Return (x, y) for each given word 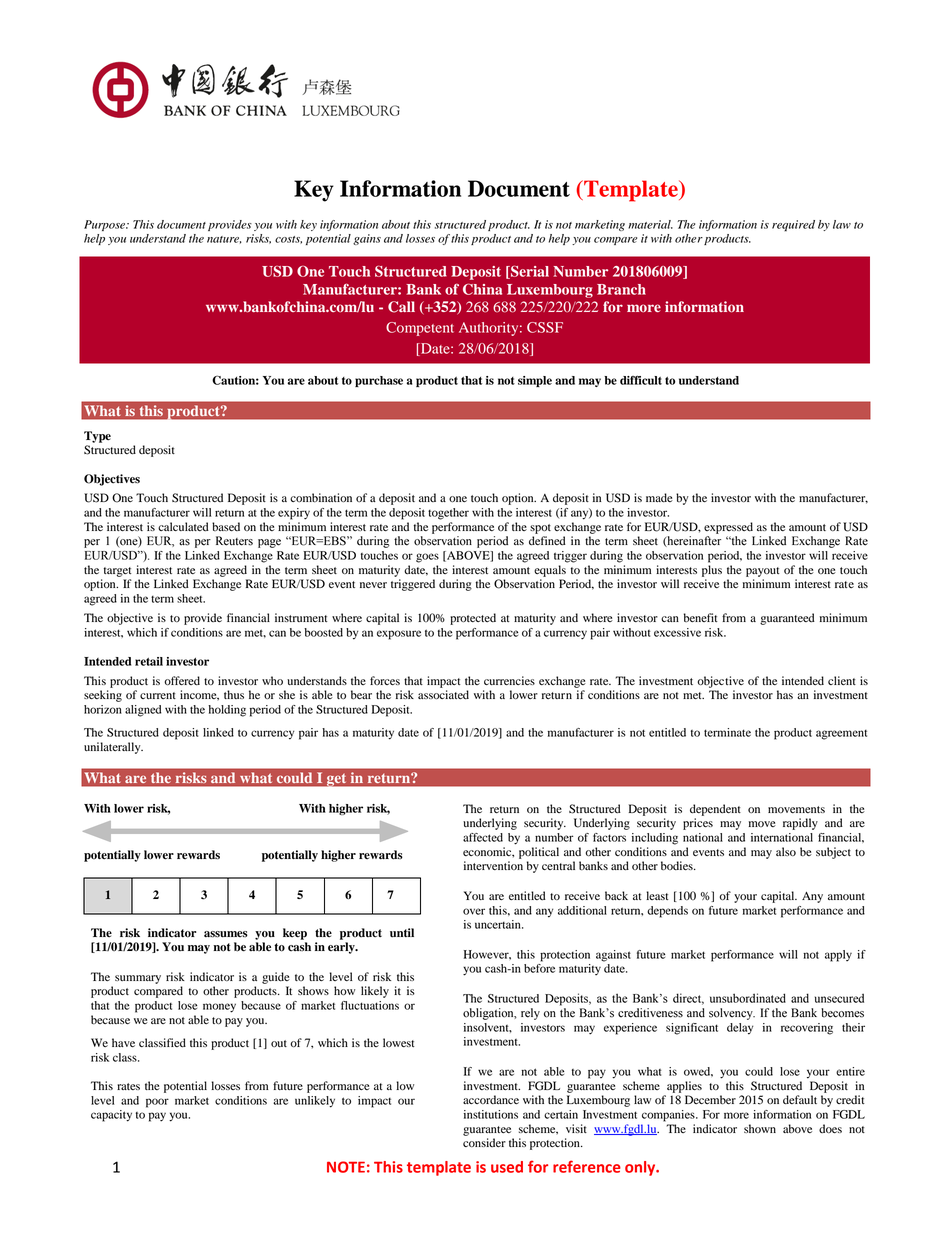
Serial (529, 272)
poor (157, 1103)
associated (443, 695)
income (199, 695)
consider (484, 1142)
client (842, 680)
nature (224, 240)
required (793, 226)
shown (760, 1128)
